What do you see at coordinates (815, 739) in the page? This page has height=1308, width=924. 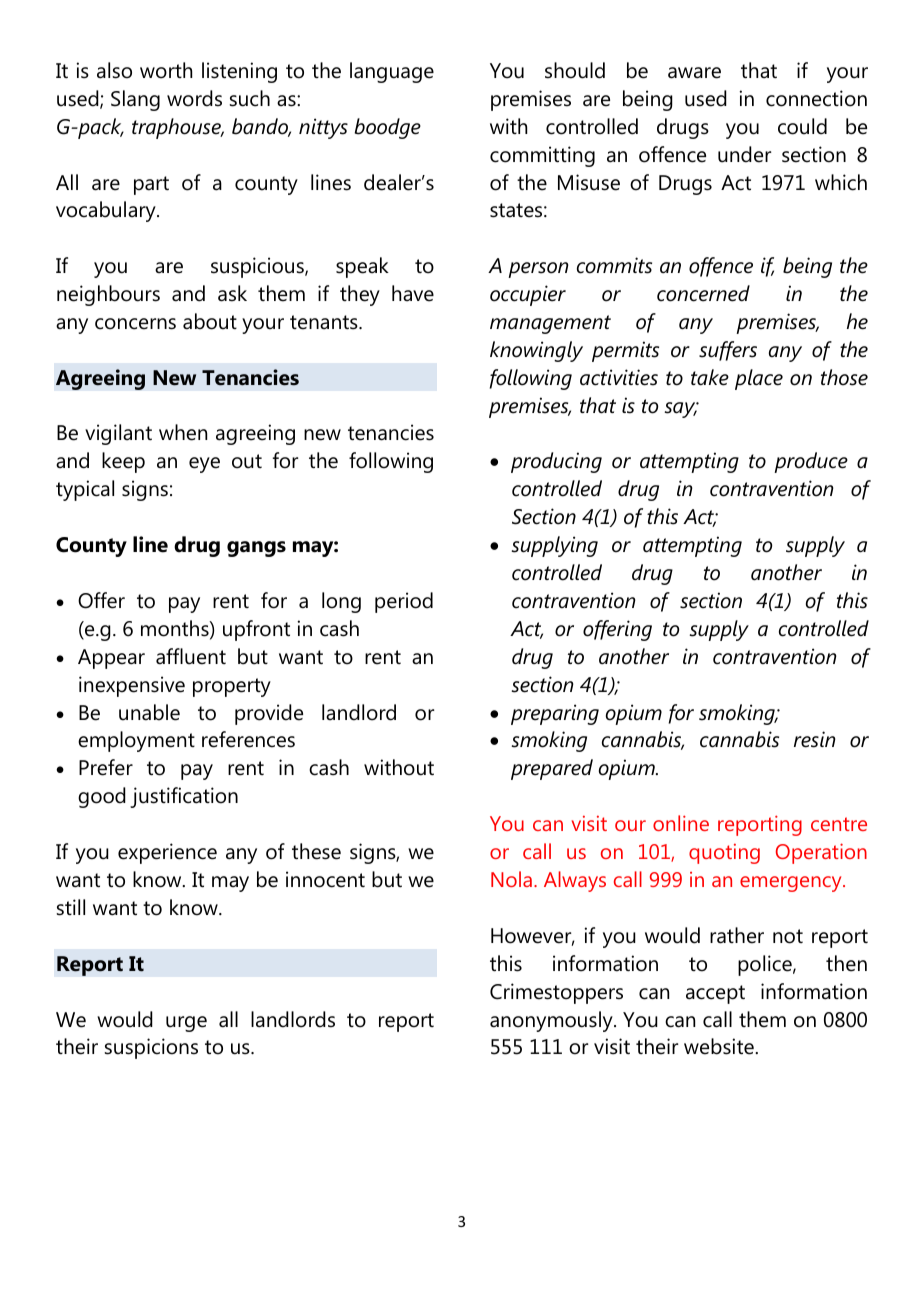 I see `resin` at bounding box center [815, 739].
